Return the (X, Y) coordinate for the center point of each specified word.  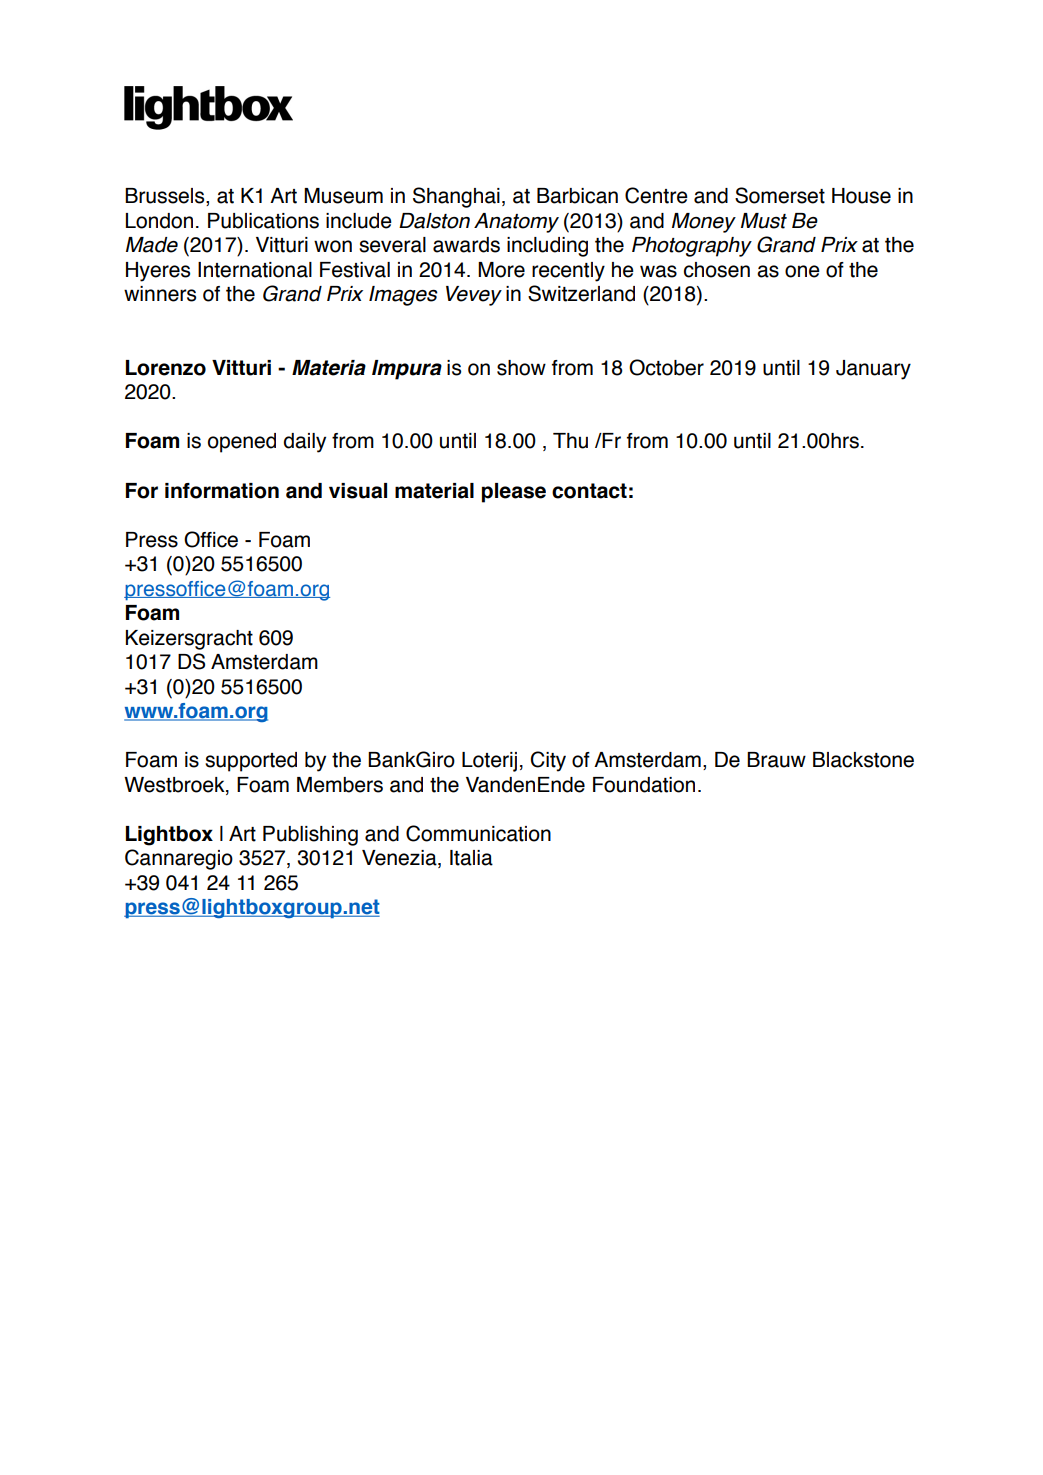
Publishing (310, 836)
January (873, 370)
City (548, 761)
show (521, 368)
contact (589, 491)
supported (251, 762)
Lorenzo (166, 368)
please (514, 493)
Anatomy (516, 223)
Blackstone (863, 760)
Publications (263, 221)
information (222, 491)
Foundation (644, 785)
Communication (478, 833)
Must (764, 221)
